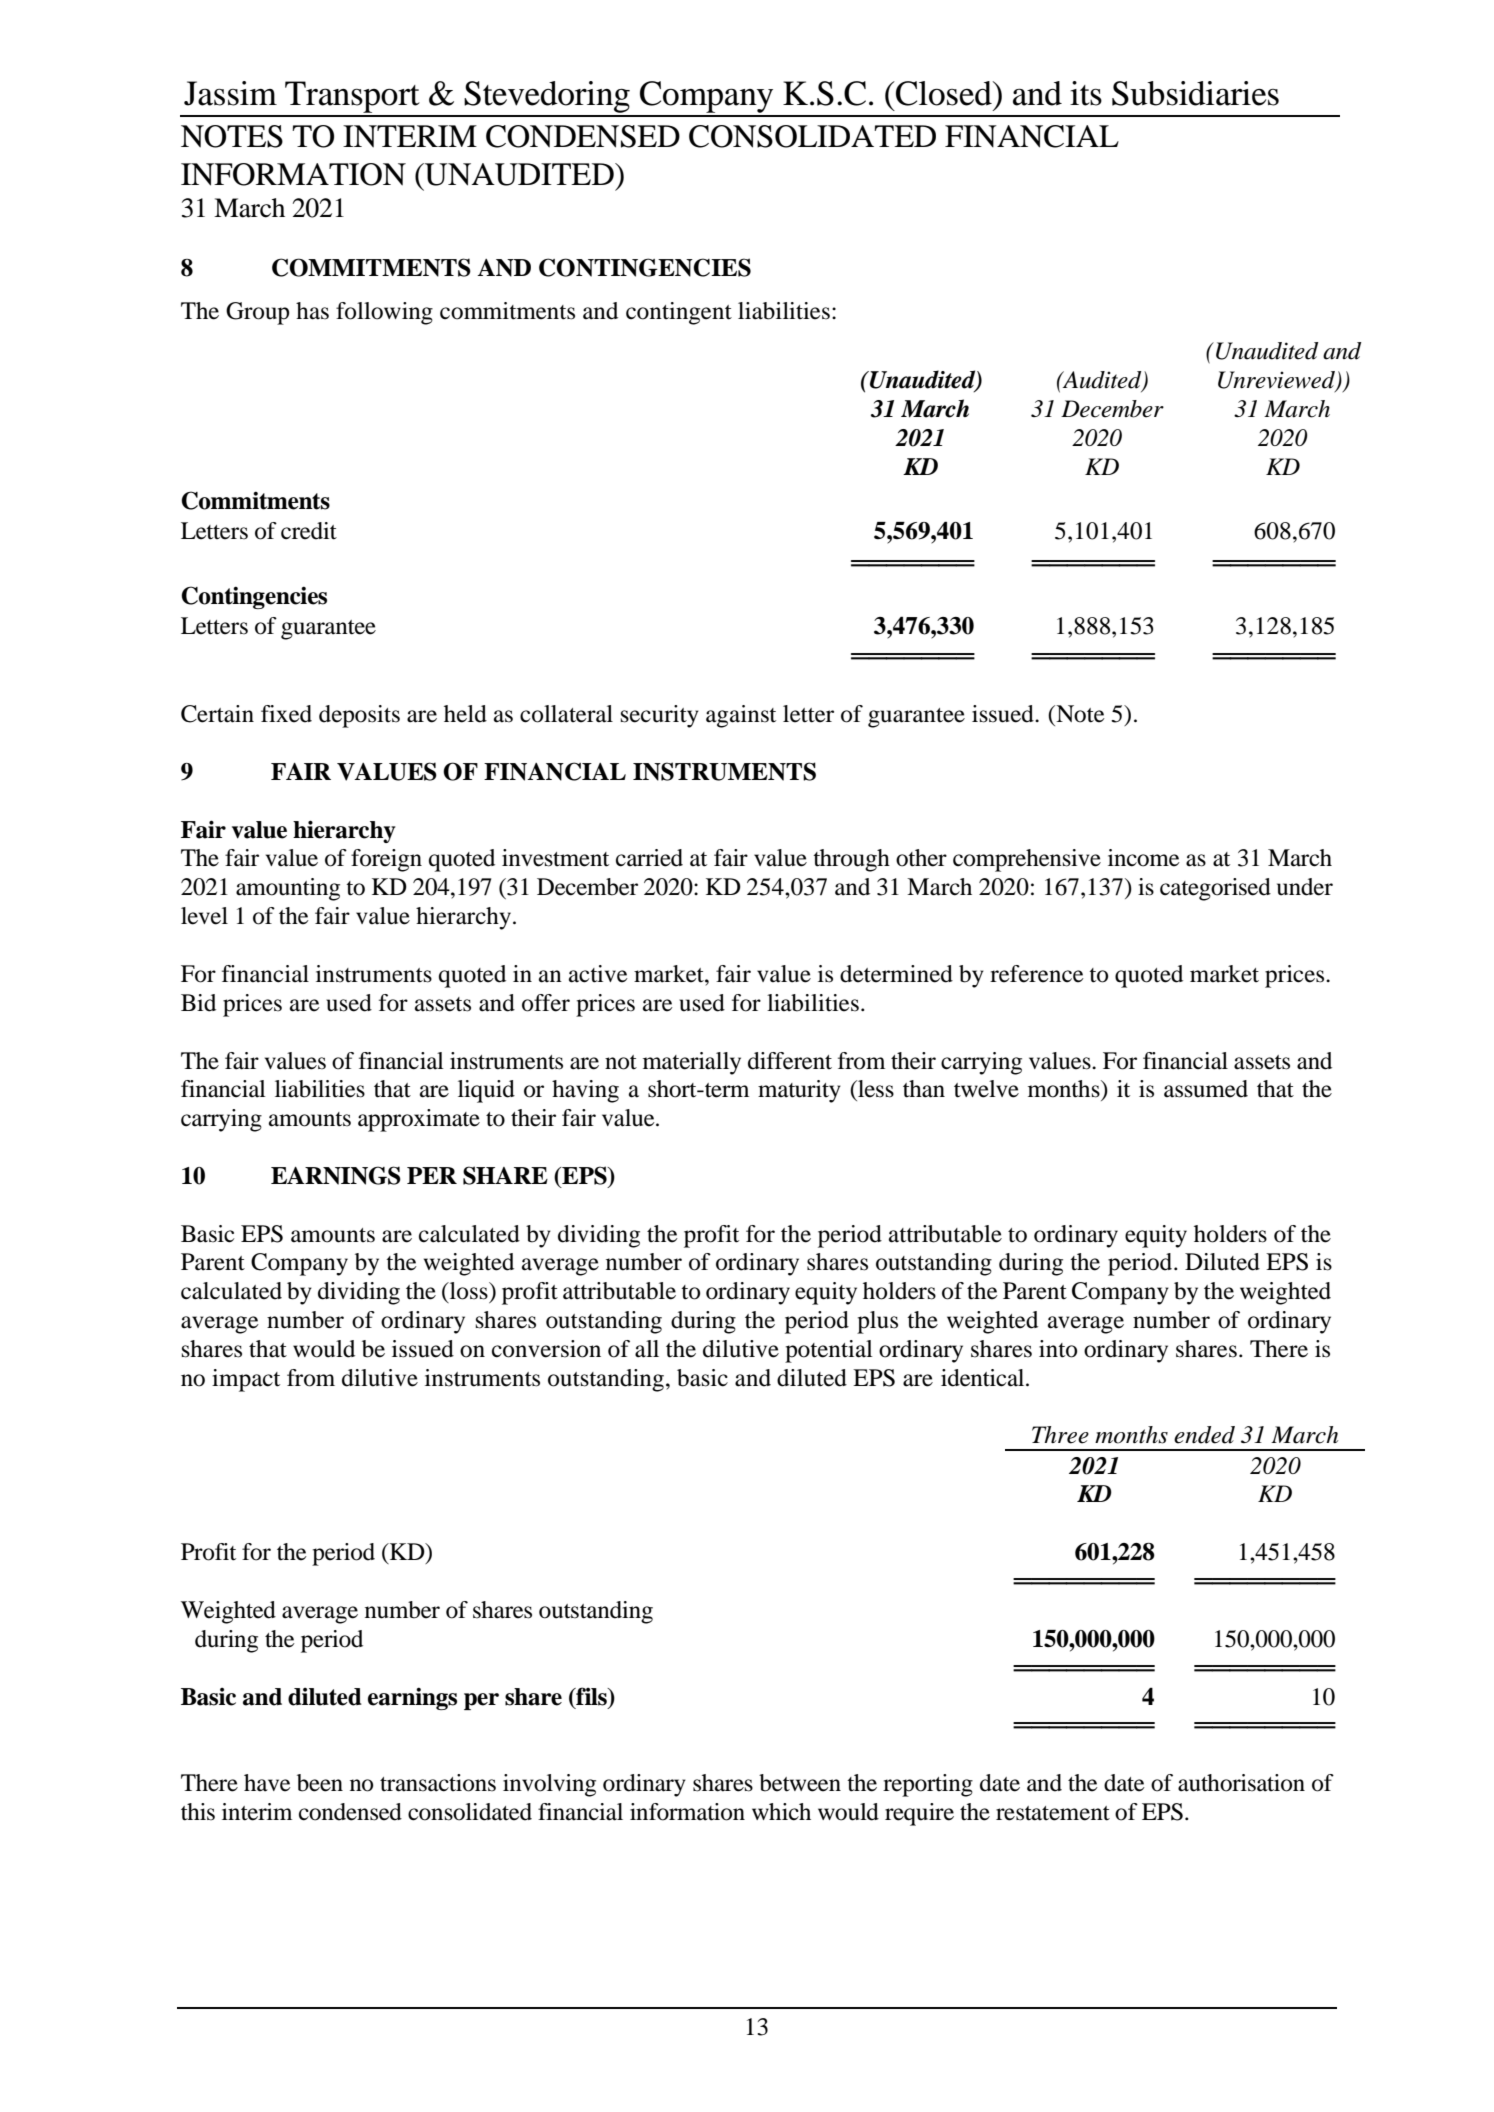 This image has height=2112, width=1494. I want to click on assumed, so click(1206, 1089).
